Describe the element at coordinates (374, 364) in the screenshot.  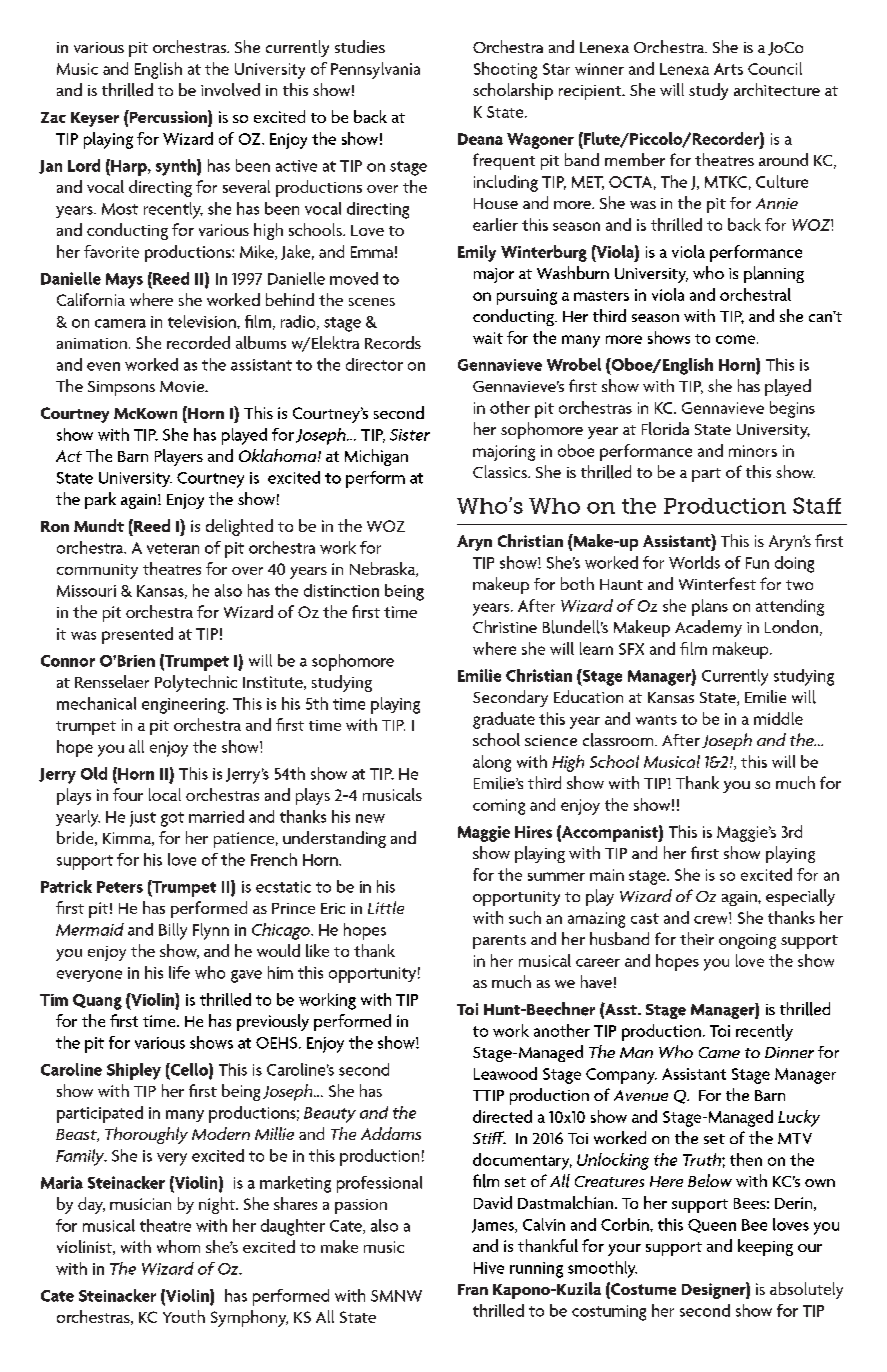
I see `director` at that location.
